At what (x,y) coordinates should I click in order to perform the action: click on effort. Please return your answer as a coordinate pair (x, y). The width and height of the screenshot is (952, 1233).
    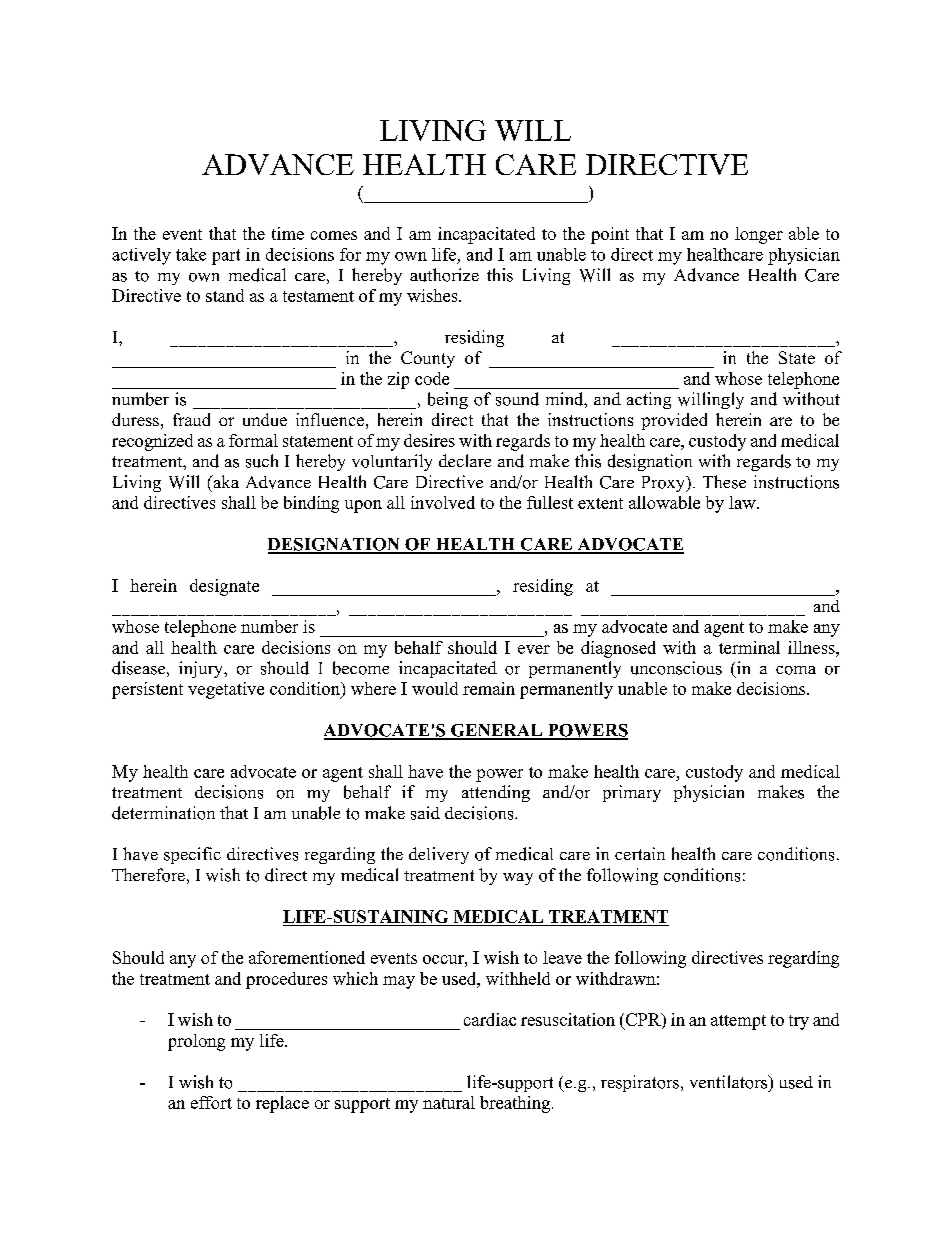
    Looking at the image, I should click on (211, 1102).
